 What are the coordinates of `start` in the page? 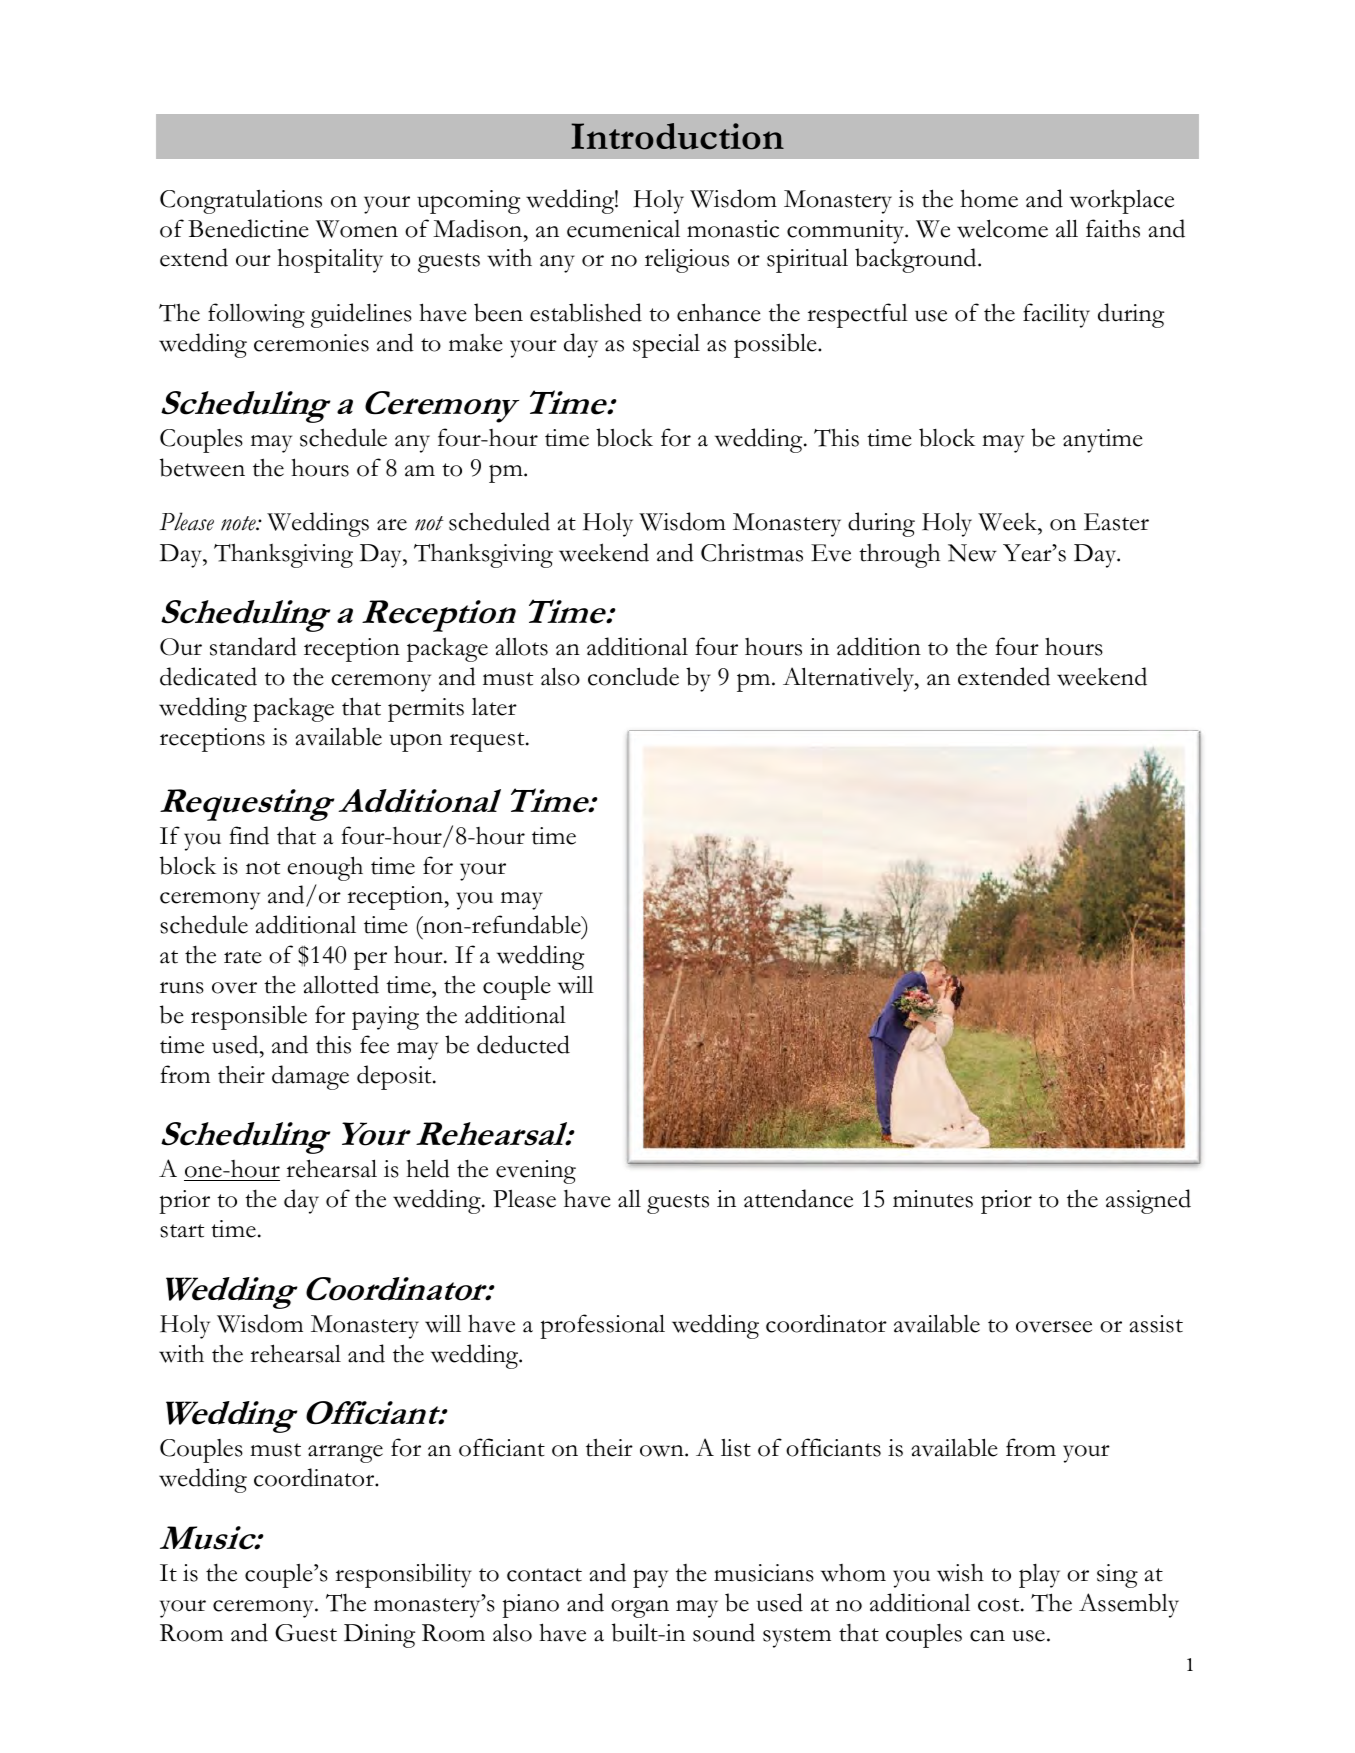 It's located at (182, 1231).
